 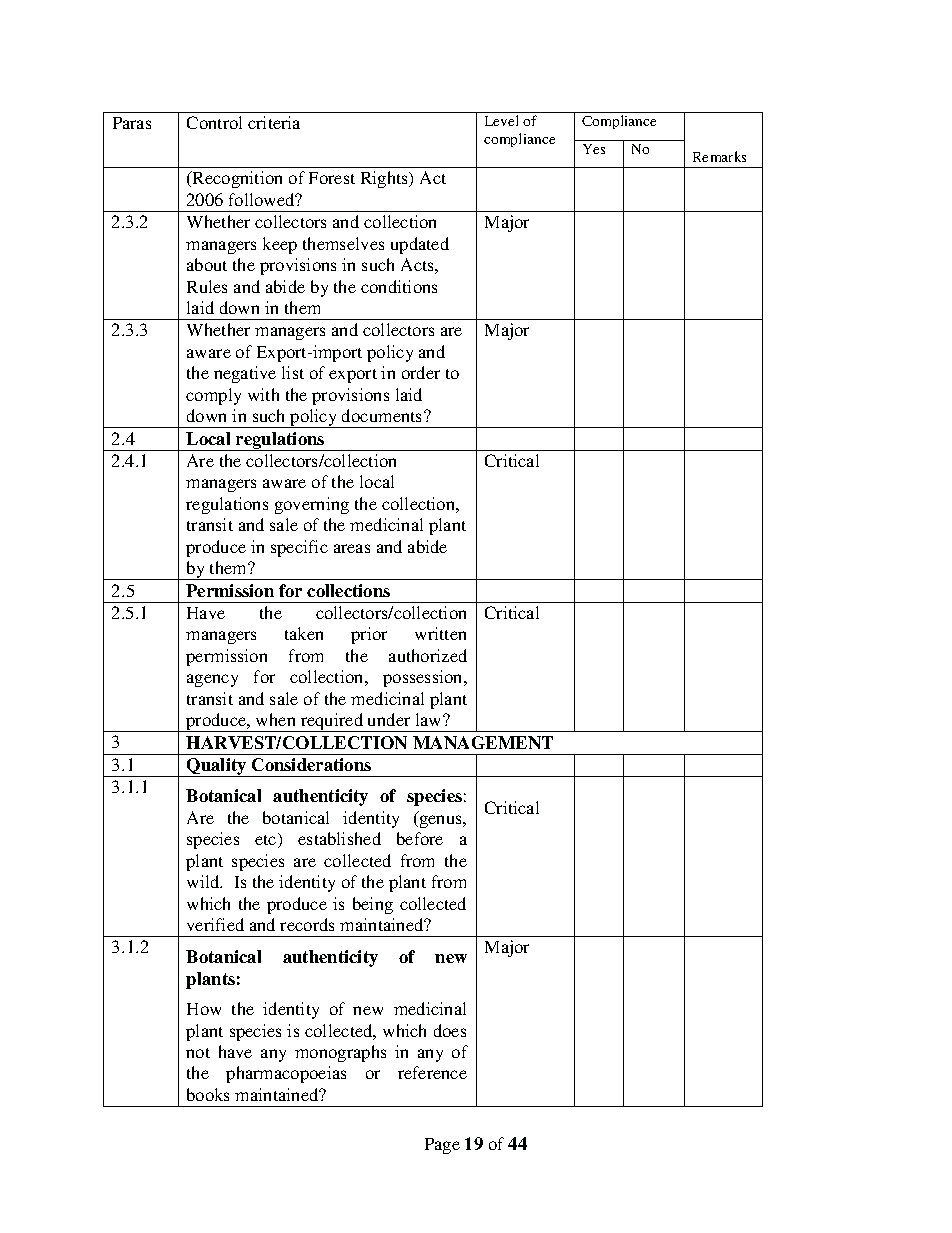 I want to click on Rights, so click(x=386, y=179).
